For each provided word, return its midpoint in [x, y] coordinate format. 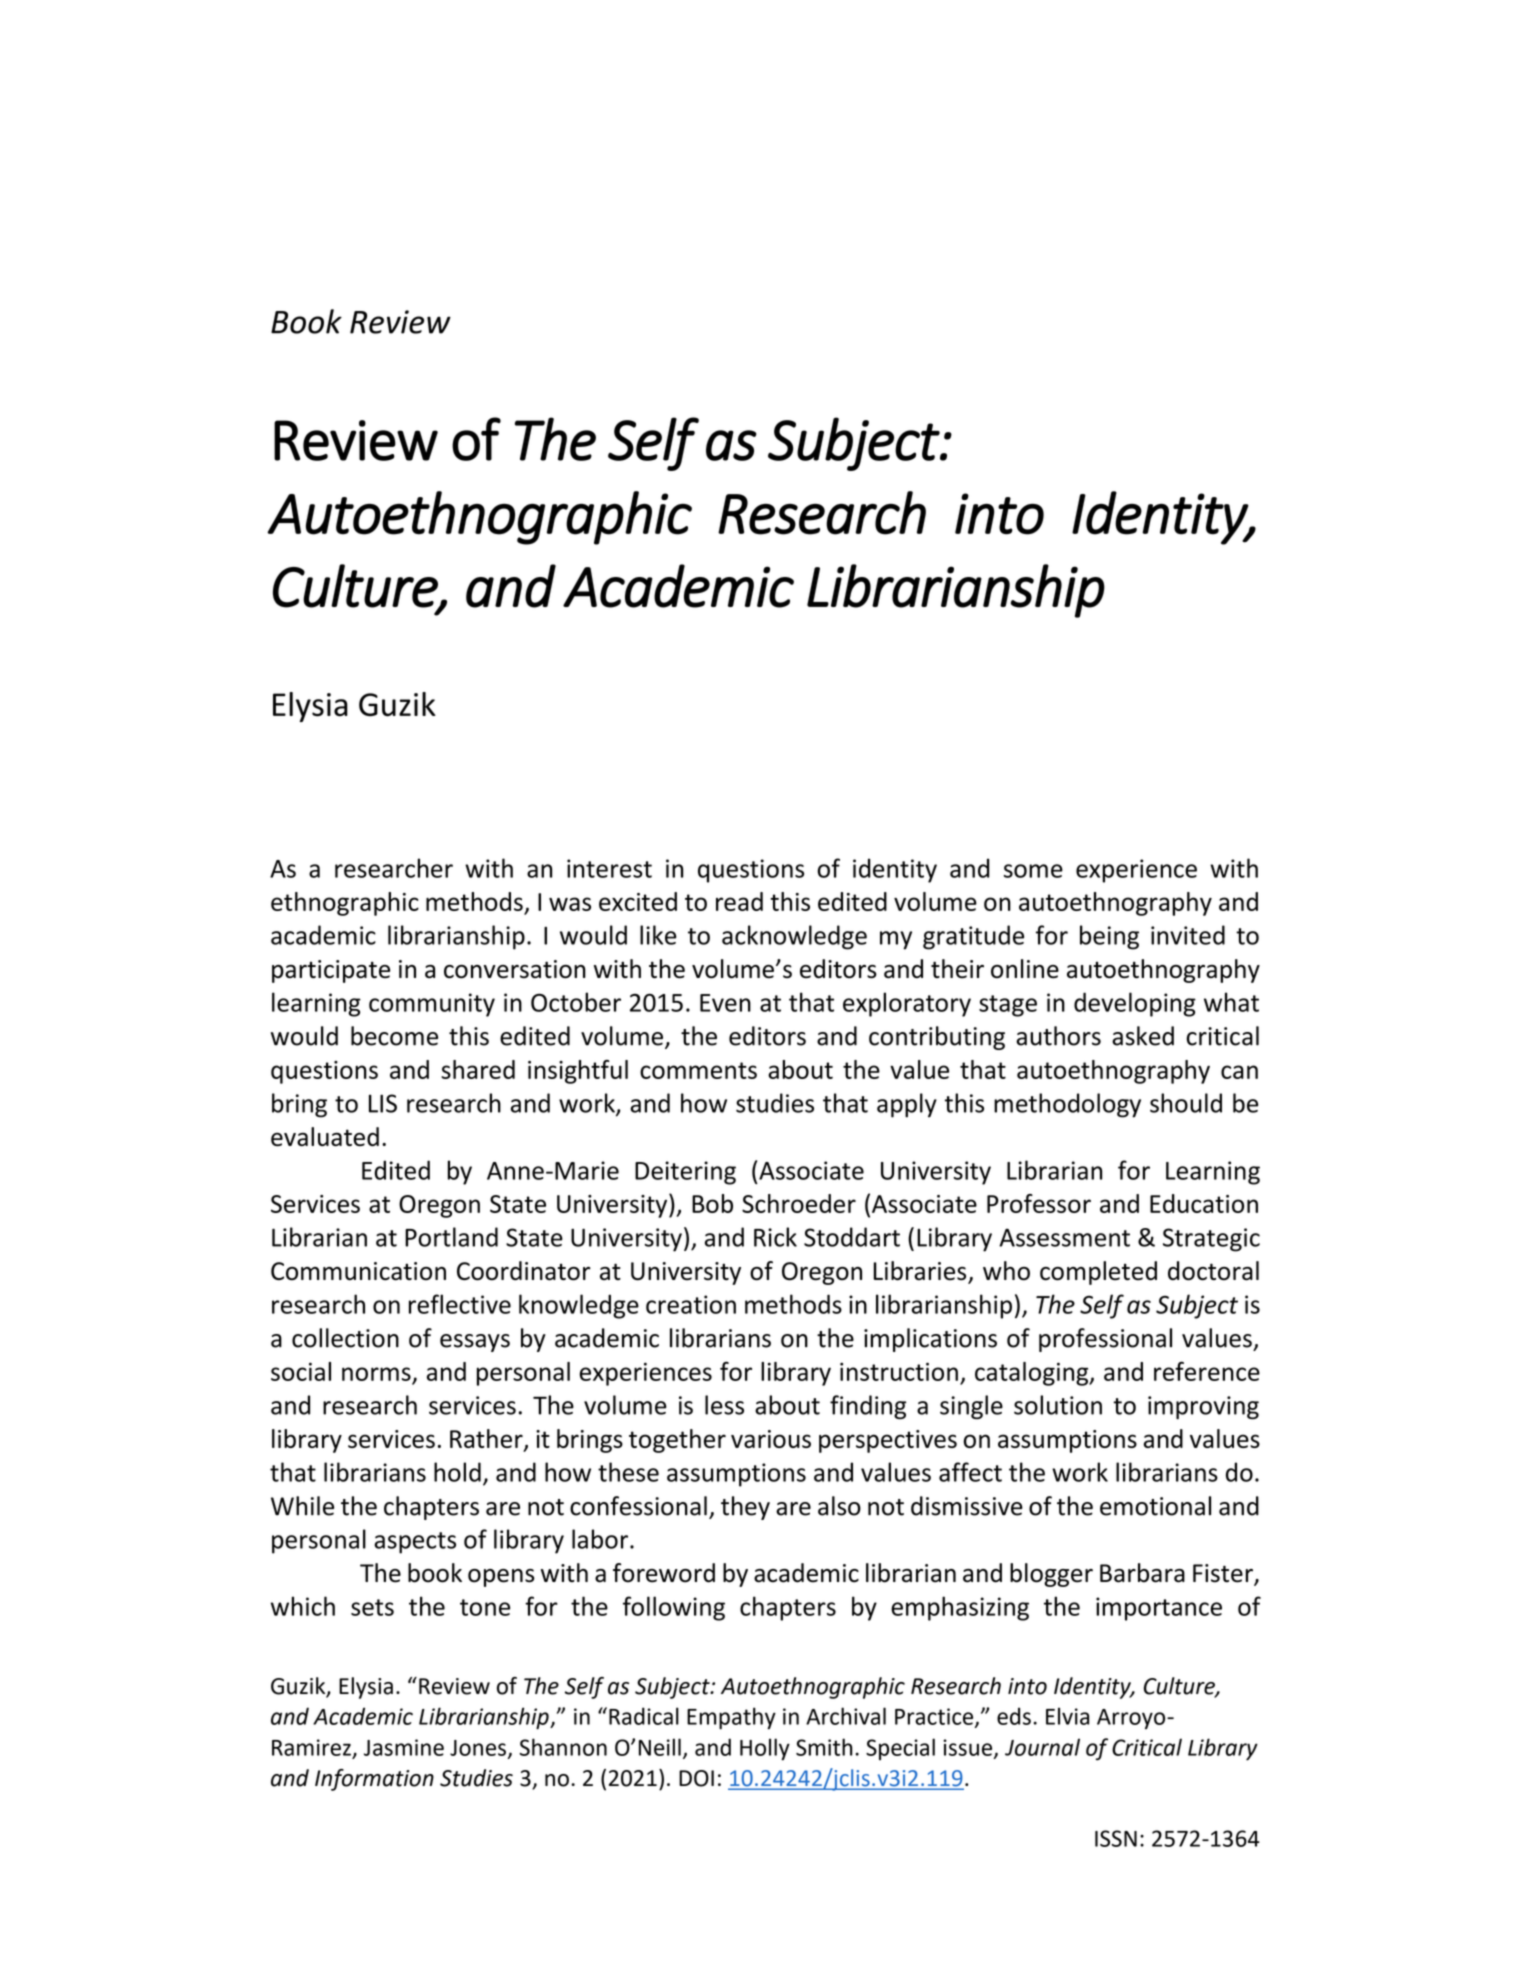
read [739, 901]
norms [376, 1374]
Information [374, 1780]
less [724, 1405]
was [570, 904]
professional [1105, 1340]
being [1109, 937]
